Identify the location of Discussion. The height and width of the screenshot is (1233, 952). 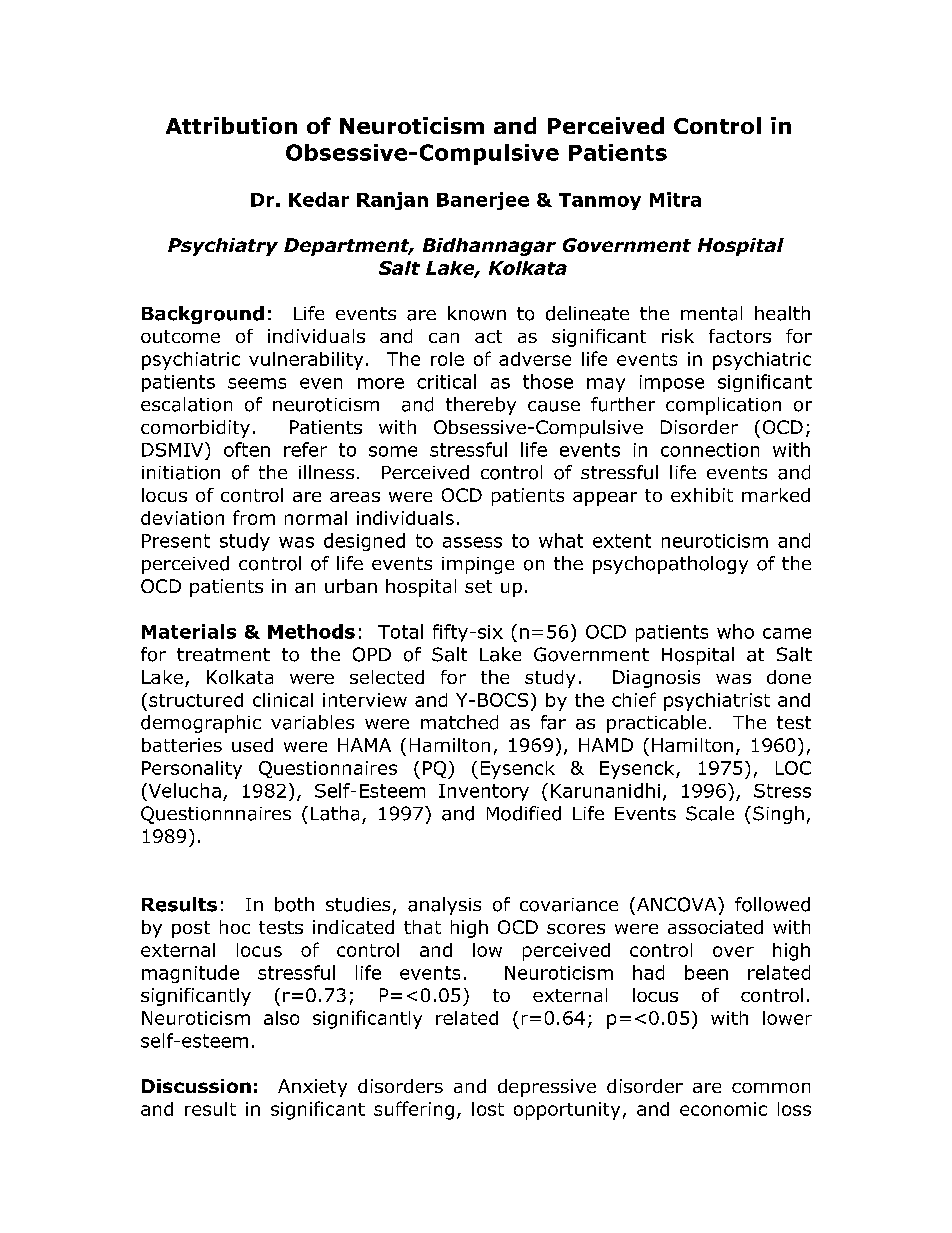
(196, 1086).
